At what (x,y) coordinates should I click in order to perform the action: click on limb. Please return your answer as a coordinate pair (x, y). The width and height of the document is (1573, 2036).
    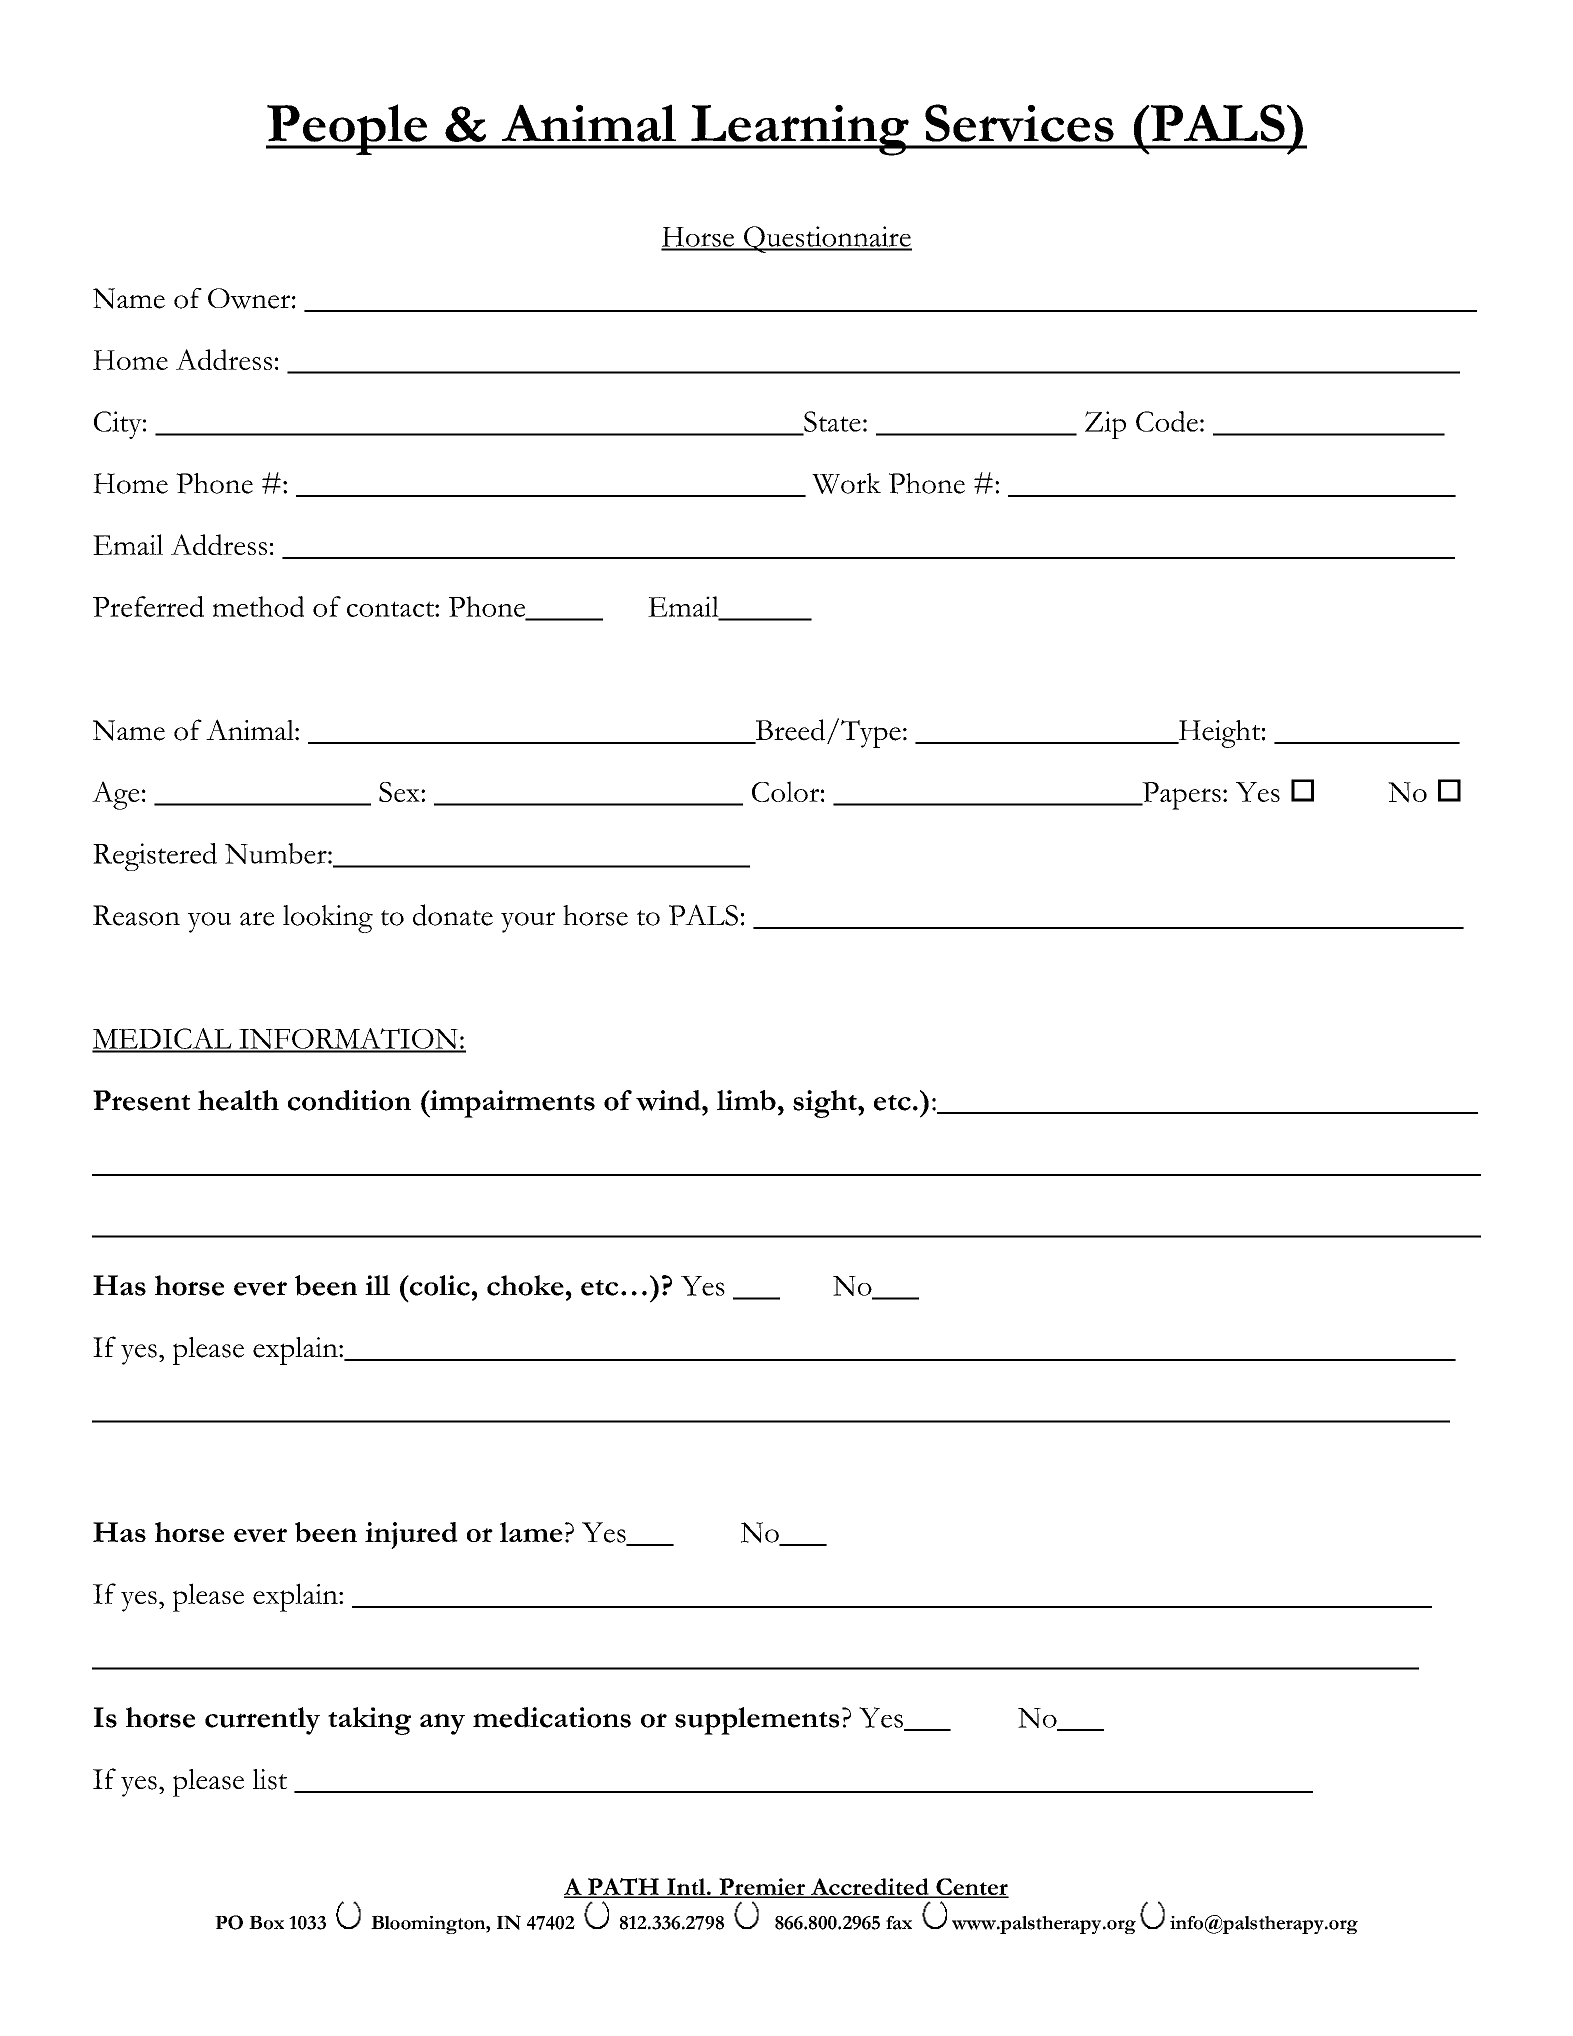
    Looking at the image, I should click on (746, 1100).
